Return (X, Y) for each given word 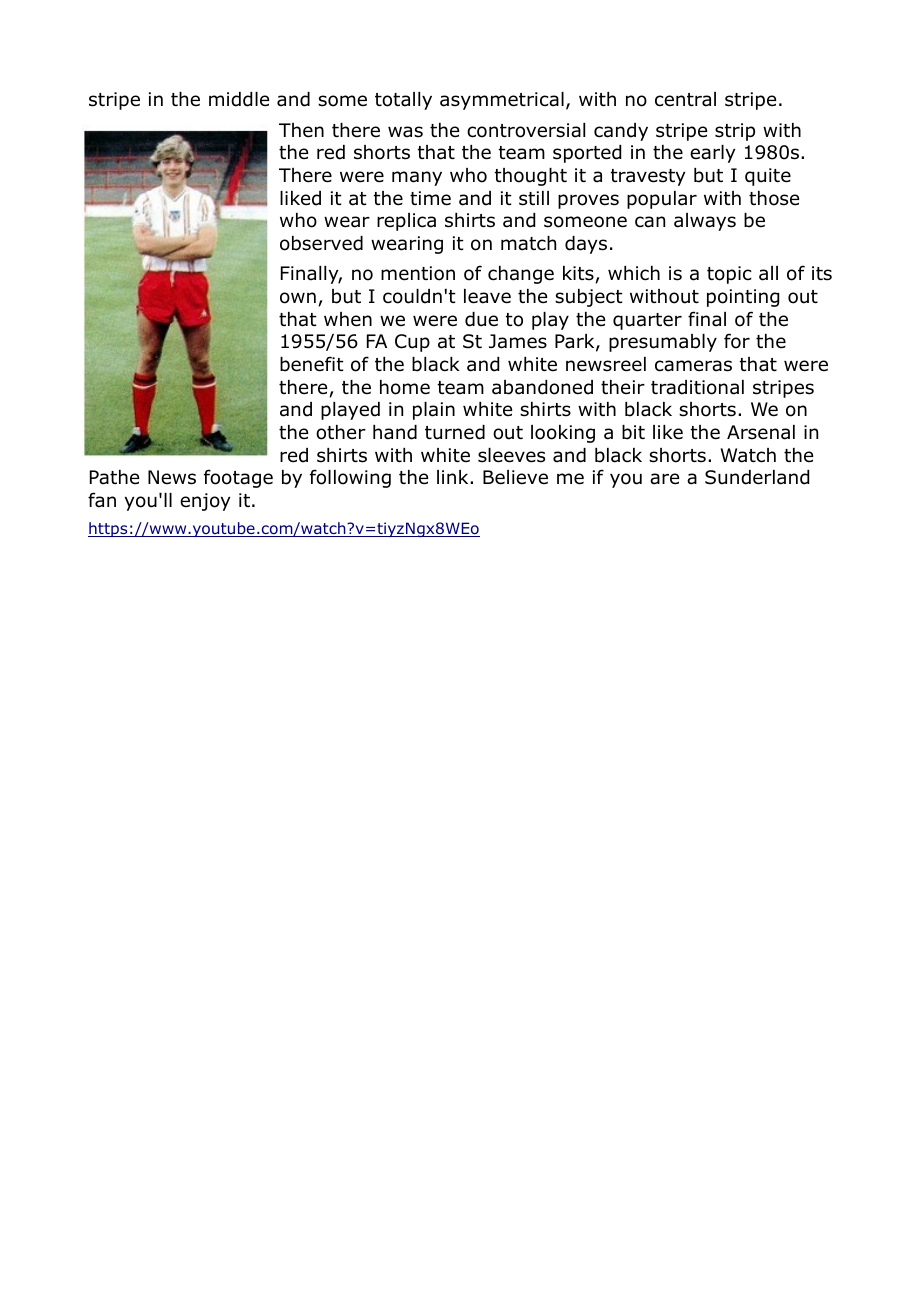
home (405, 387)
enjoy (205, 502)
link (454, 477)
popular (662, 200)
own (298, 298)
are (664, 479)
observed (321, 243)
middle (239, 99)
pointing (743, 298)
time (430, 198)
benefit (312, 364)
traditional (697, 387)
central (685, 99)
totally (403, 101)
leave (487, 296)
